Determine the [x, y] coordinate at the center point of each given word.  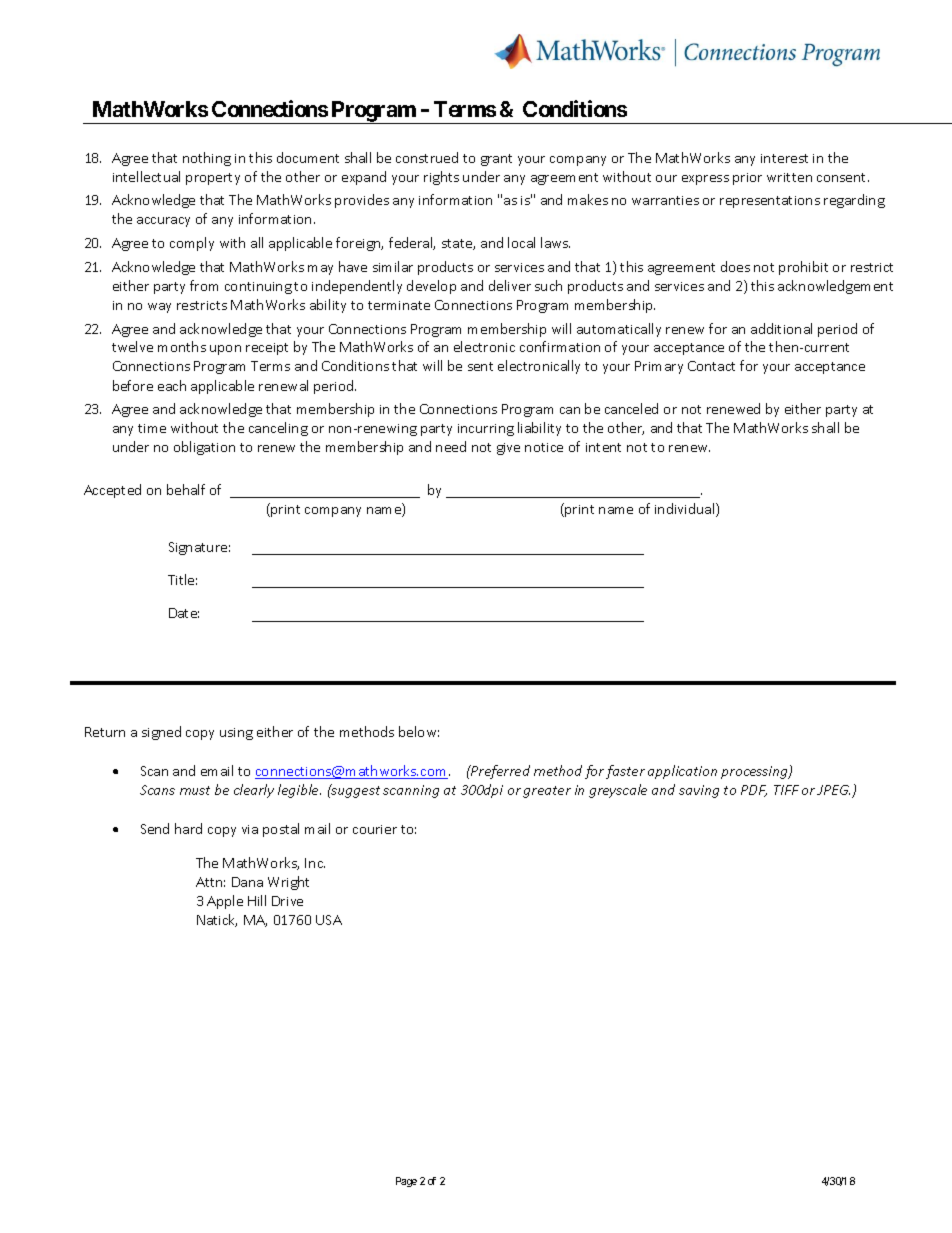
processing [755, 772]
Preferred [499, 772]
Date [184, 613]
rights [441, 178]
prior [747, 179]
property [213, 179]
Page [406, 1182]
